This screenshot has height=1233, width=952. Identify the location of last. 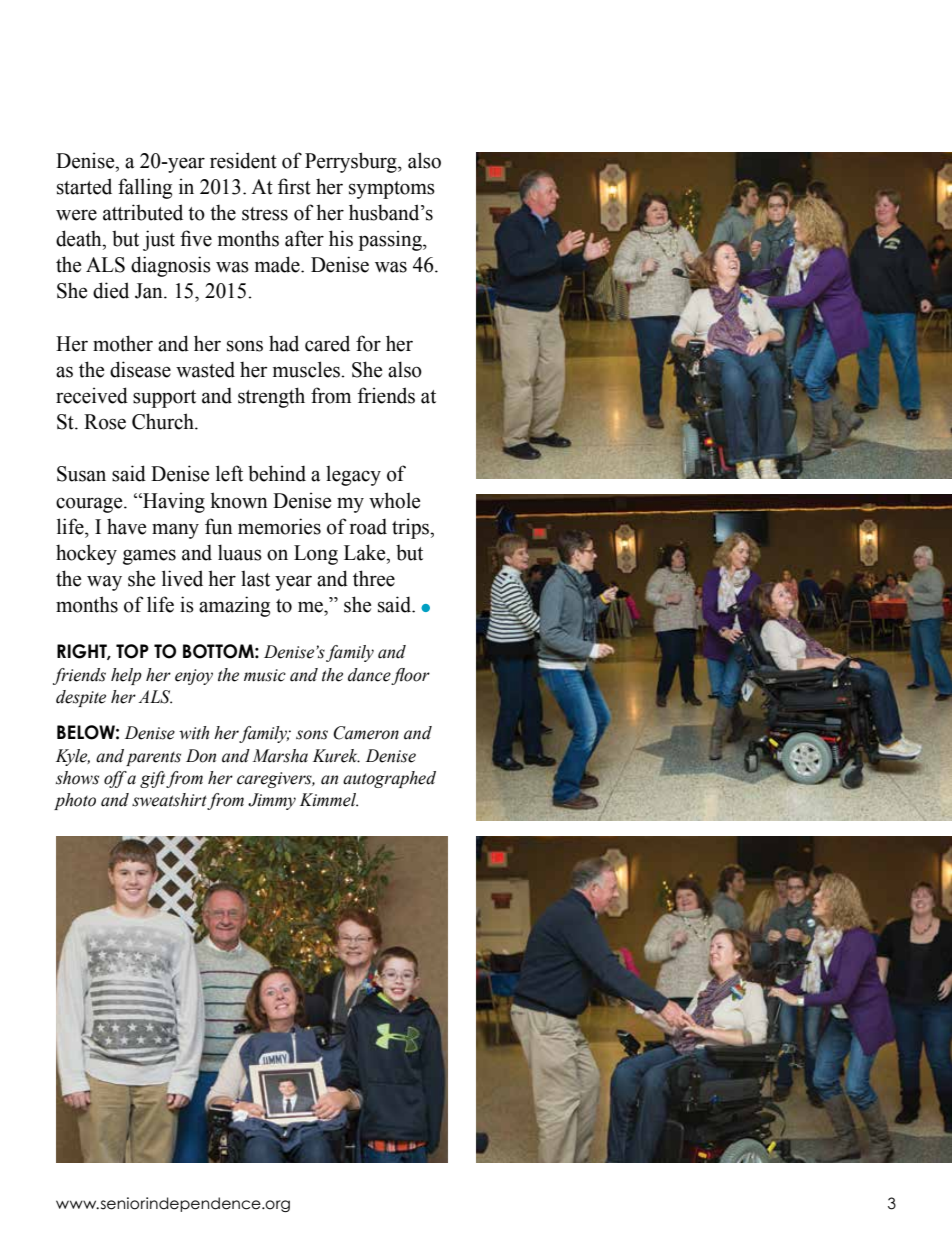
(255, 578).
